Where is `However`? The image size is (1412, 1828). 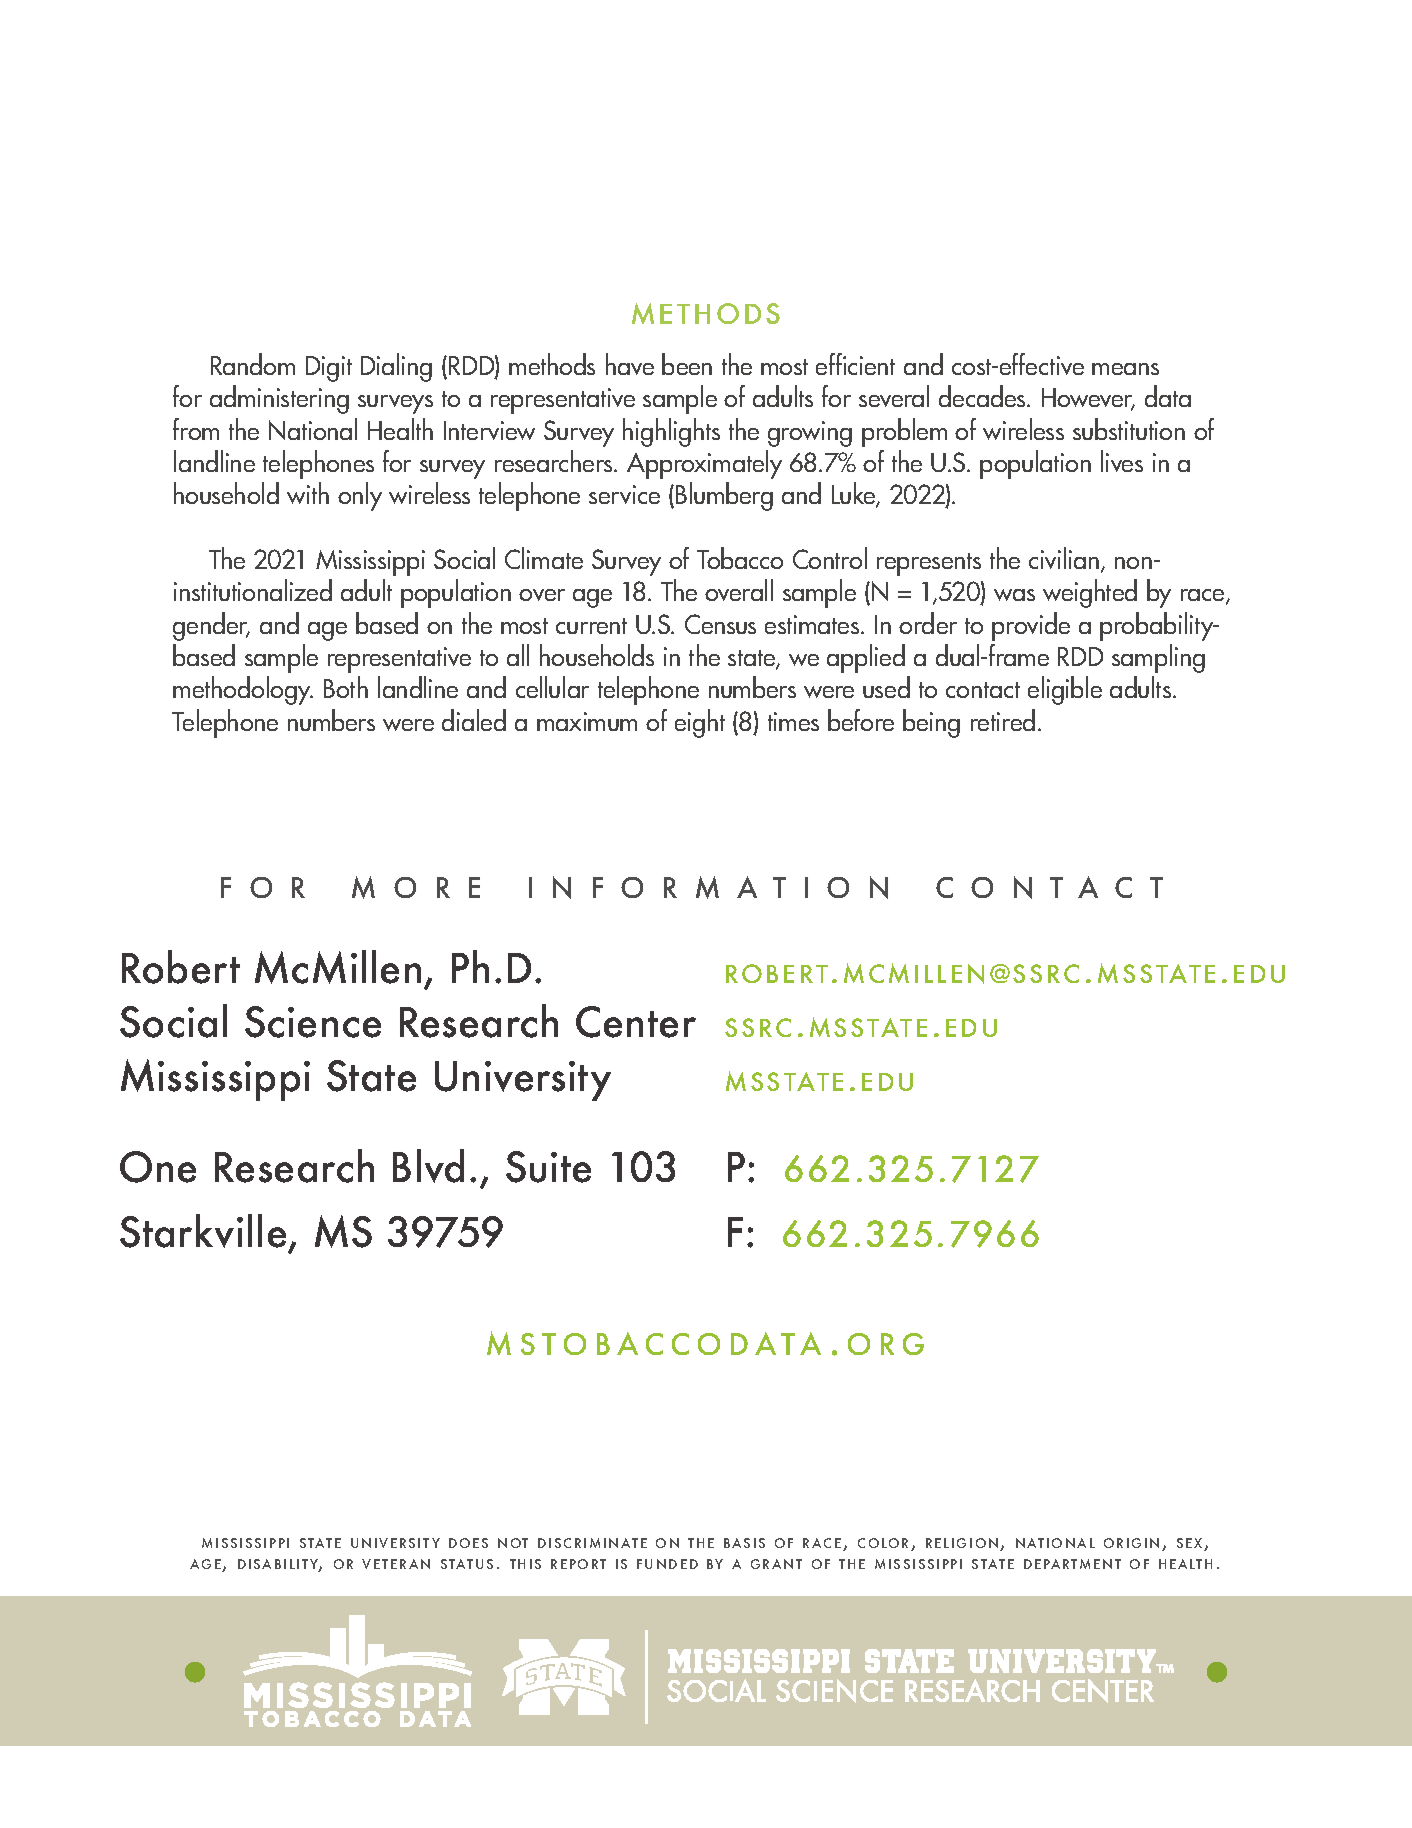
However is located at coordinates (1088, 399).
